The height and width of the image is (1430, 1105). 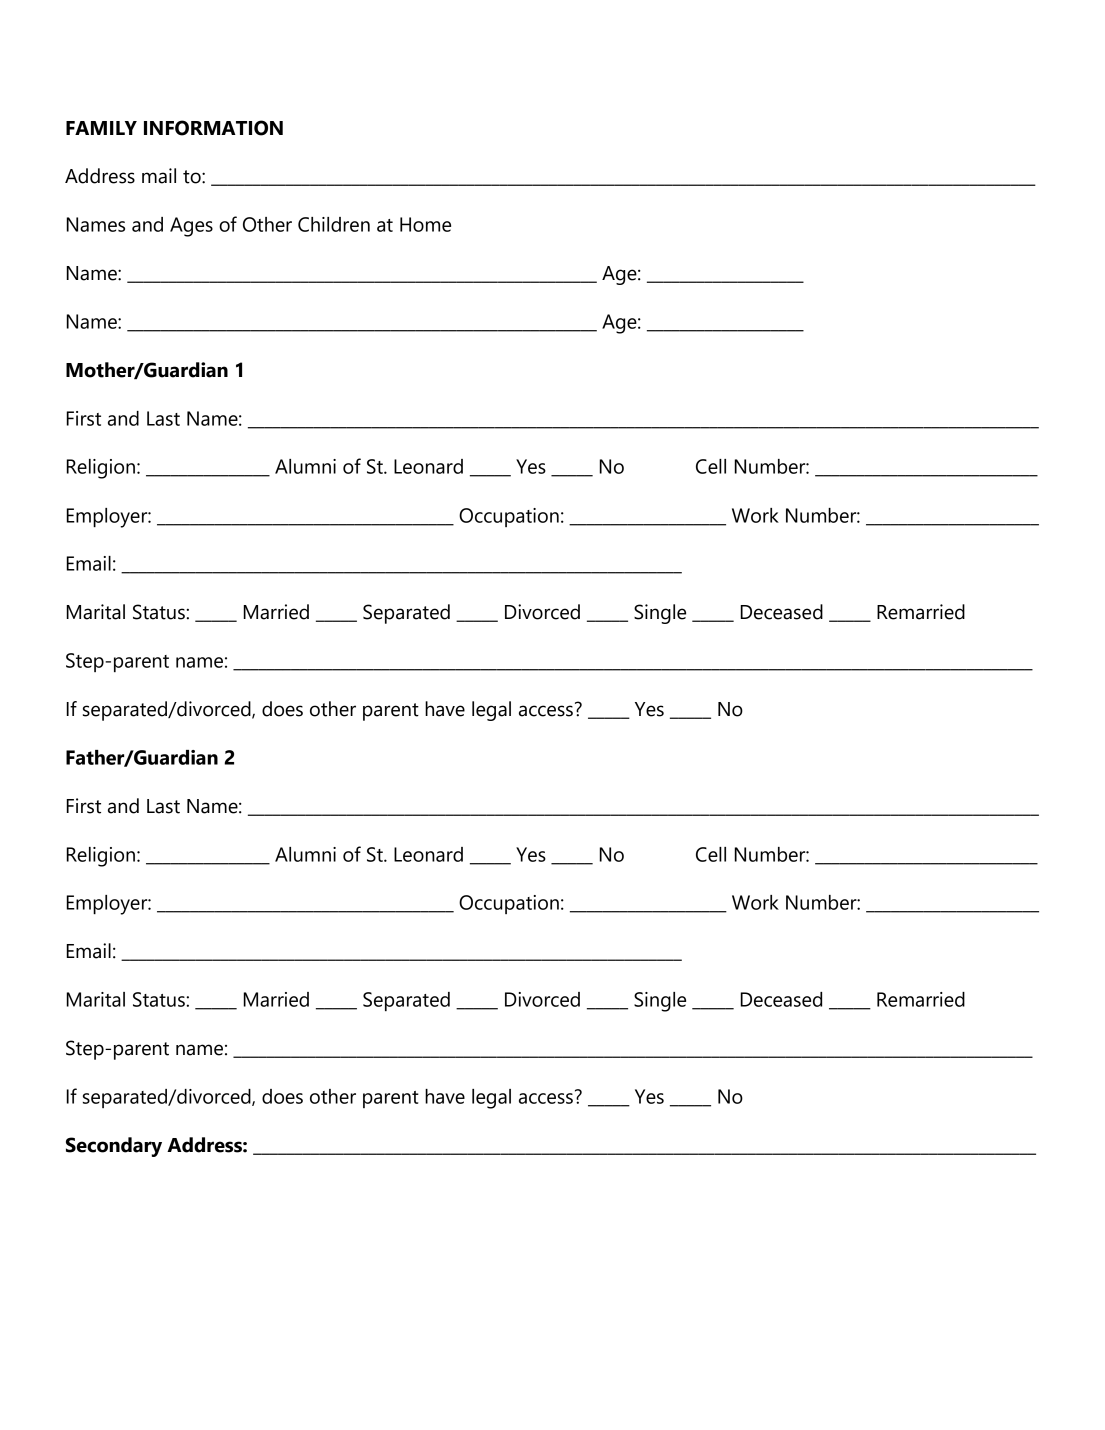 I want to click on INFORMATION, so click(x=213, y=128).
